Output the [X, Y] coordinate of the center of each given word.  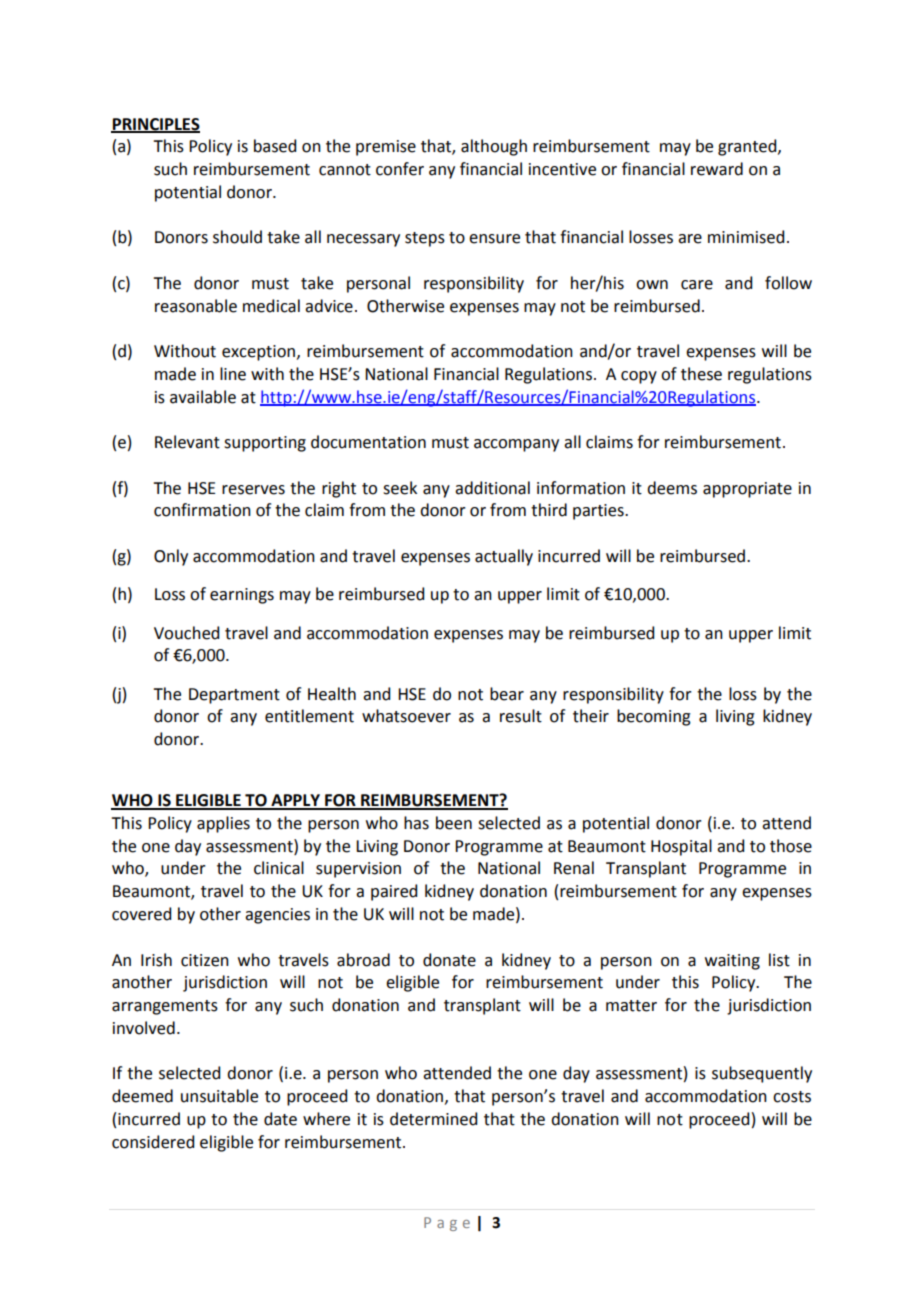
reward [717, 169]
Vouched [186, 633]
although [494, 147]
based [275, 146]
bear [507, 694]
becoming [654, 717]
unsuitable [219, 1096]
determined [433, 1119]
